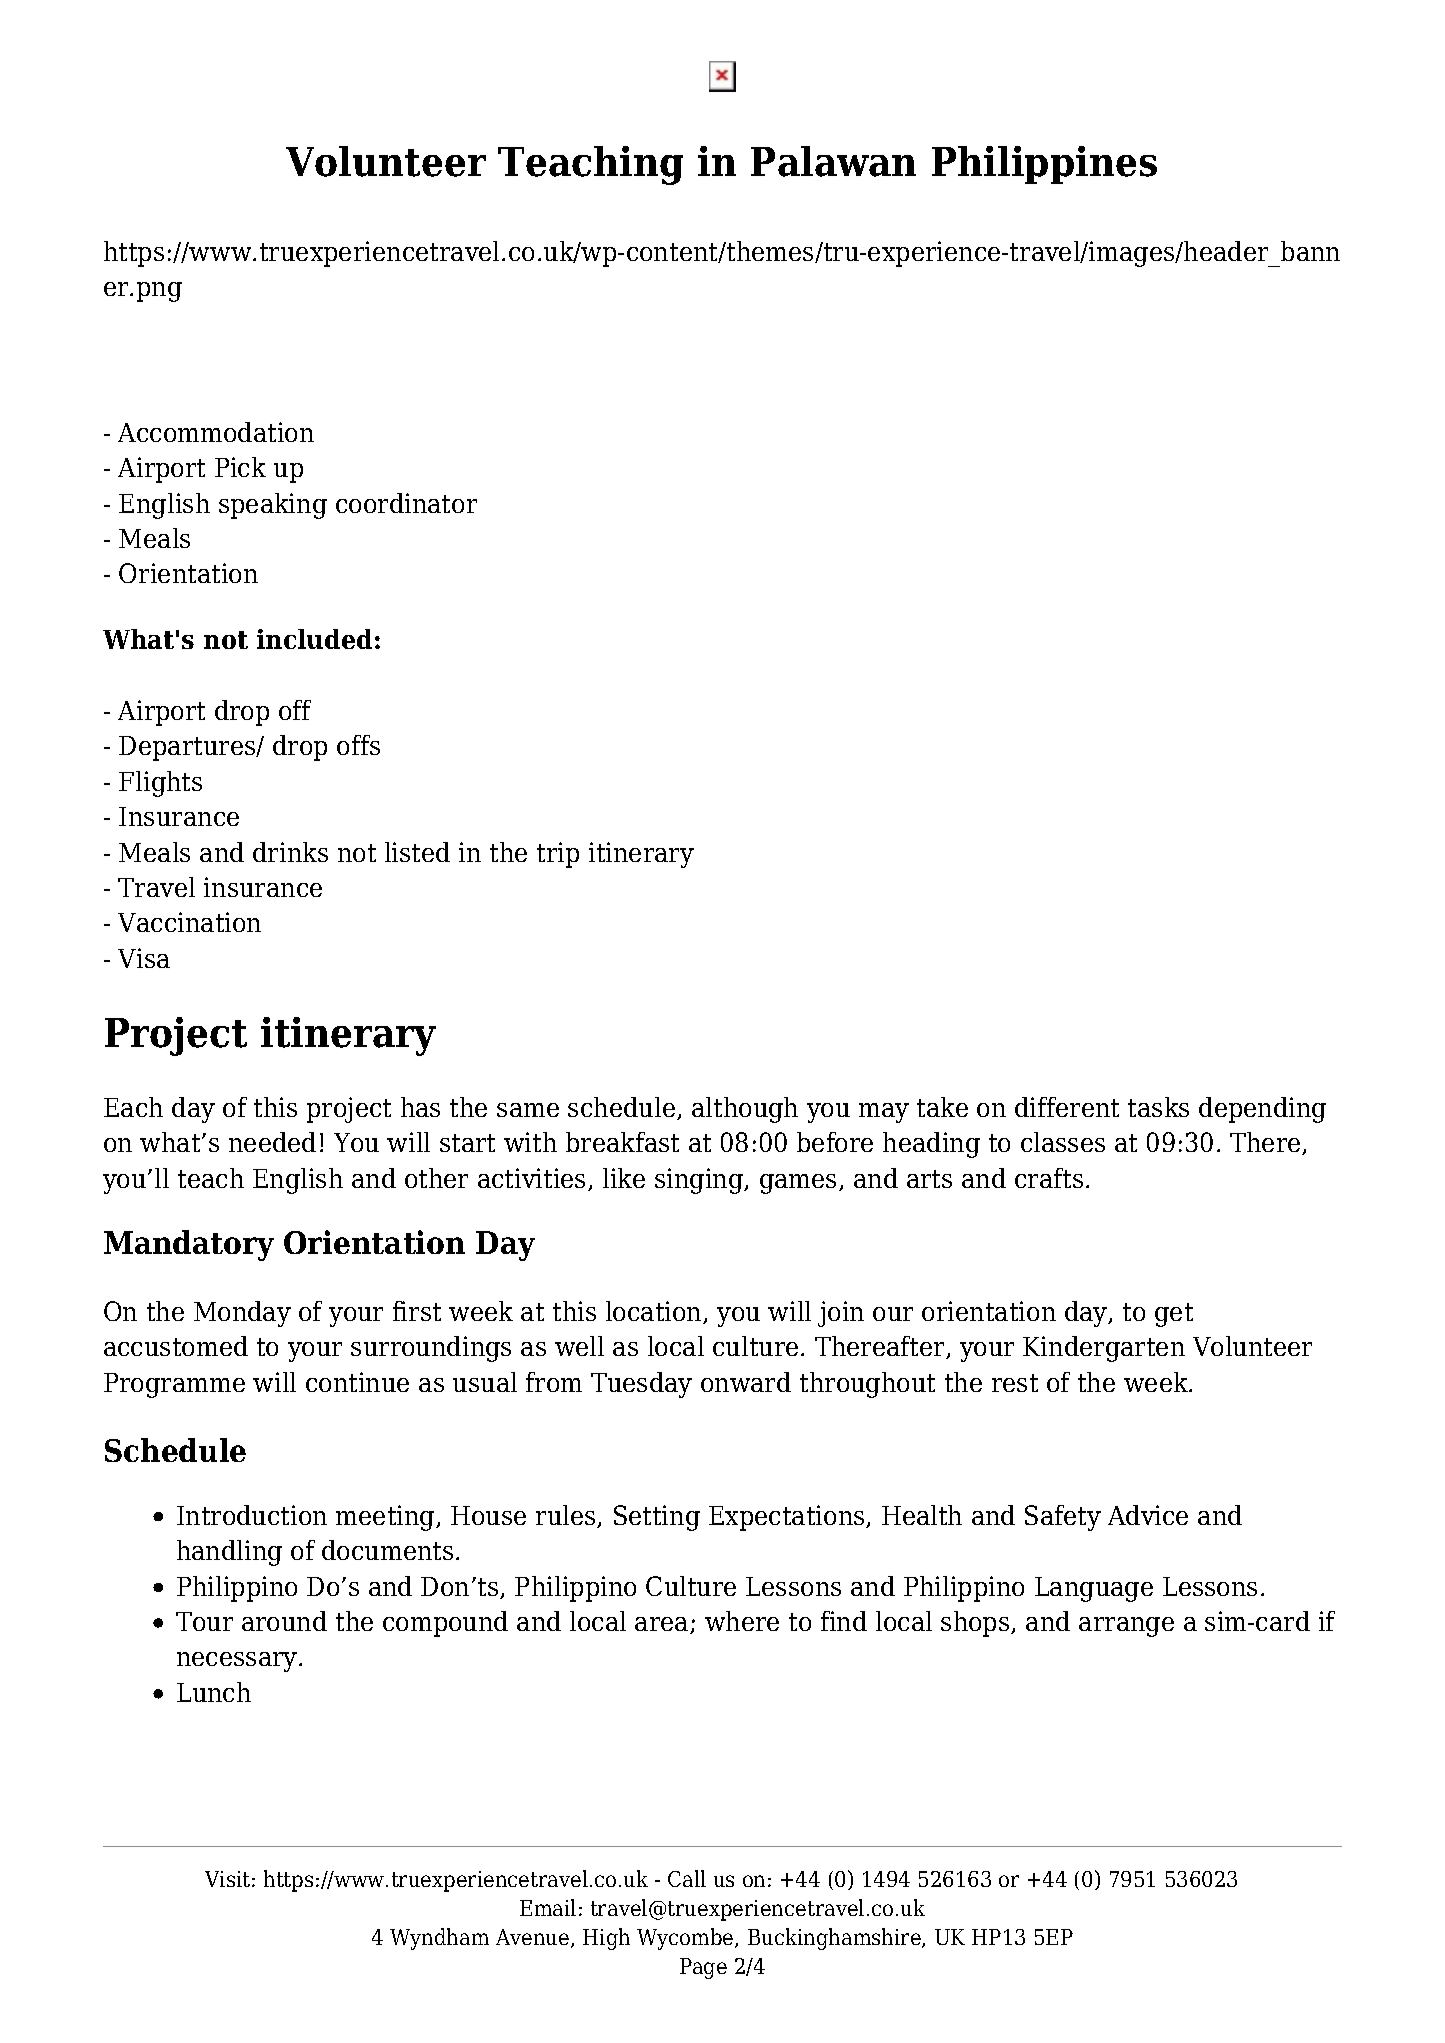 Image resolution: width=1445 pixels, height=2043 pixels. What do you see at coordinates (314, 639) in the document?
I see `included` at bounding box center [314, 639].
